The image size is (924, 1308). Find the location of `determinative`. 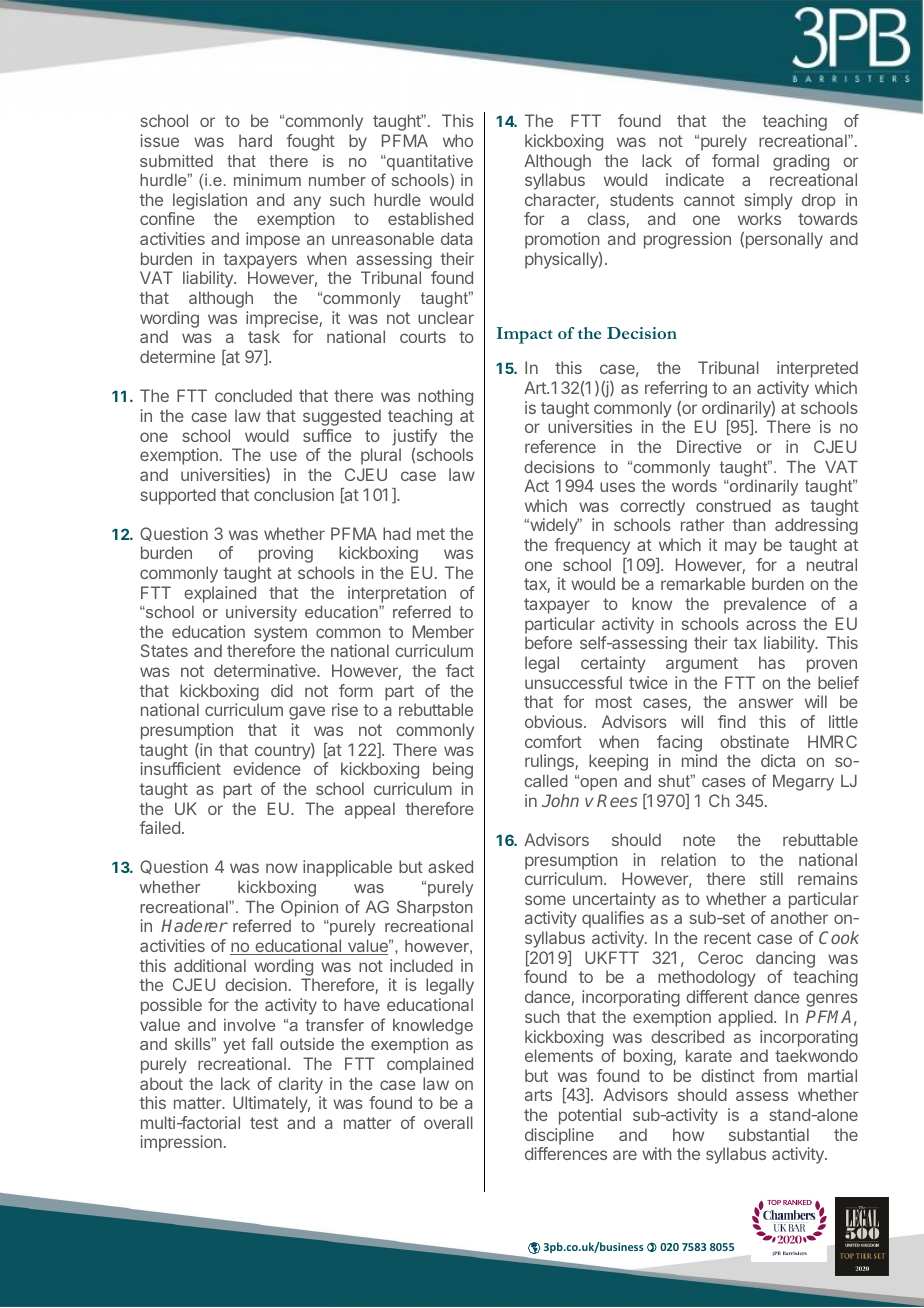

determinative is located at coordinates (266, 670).
